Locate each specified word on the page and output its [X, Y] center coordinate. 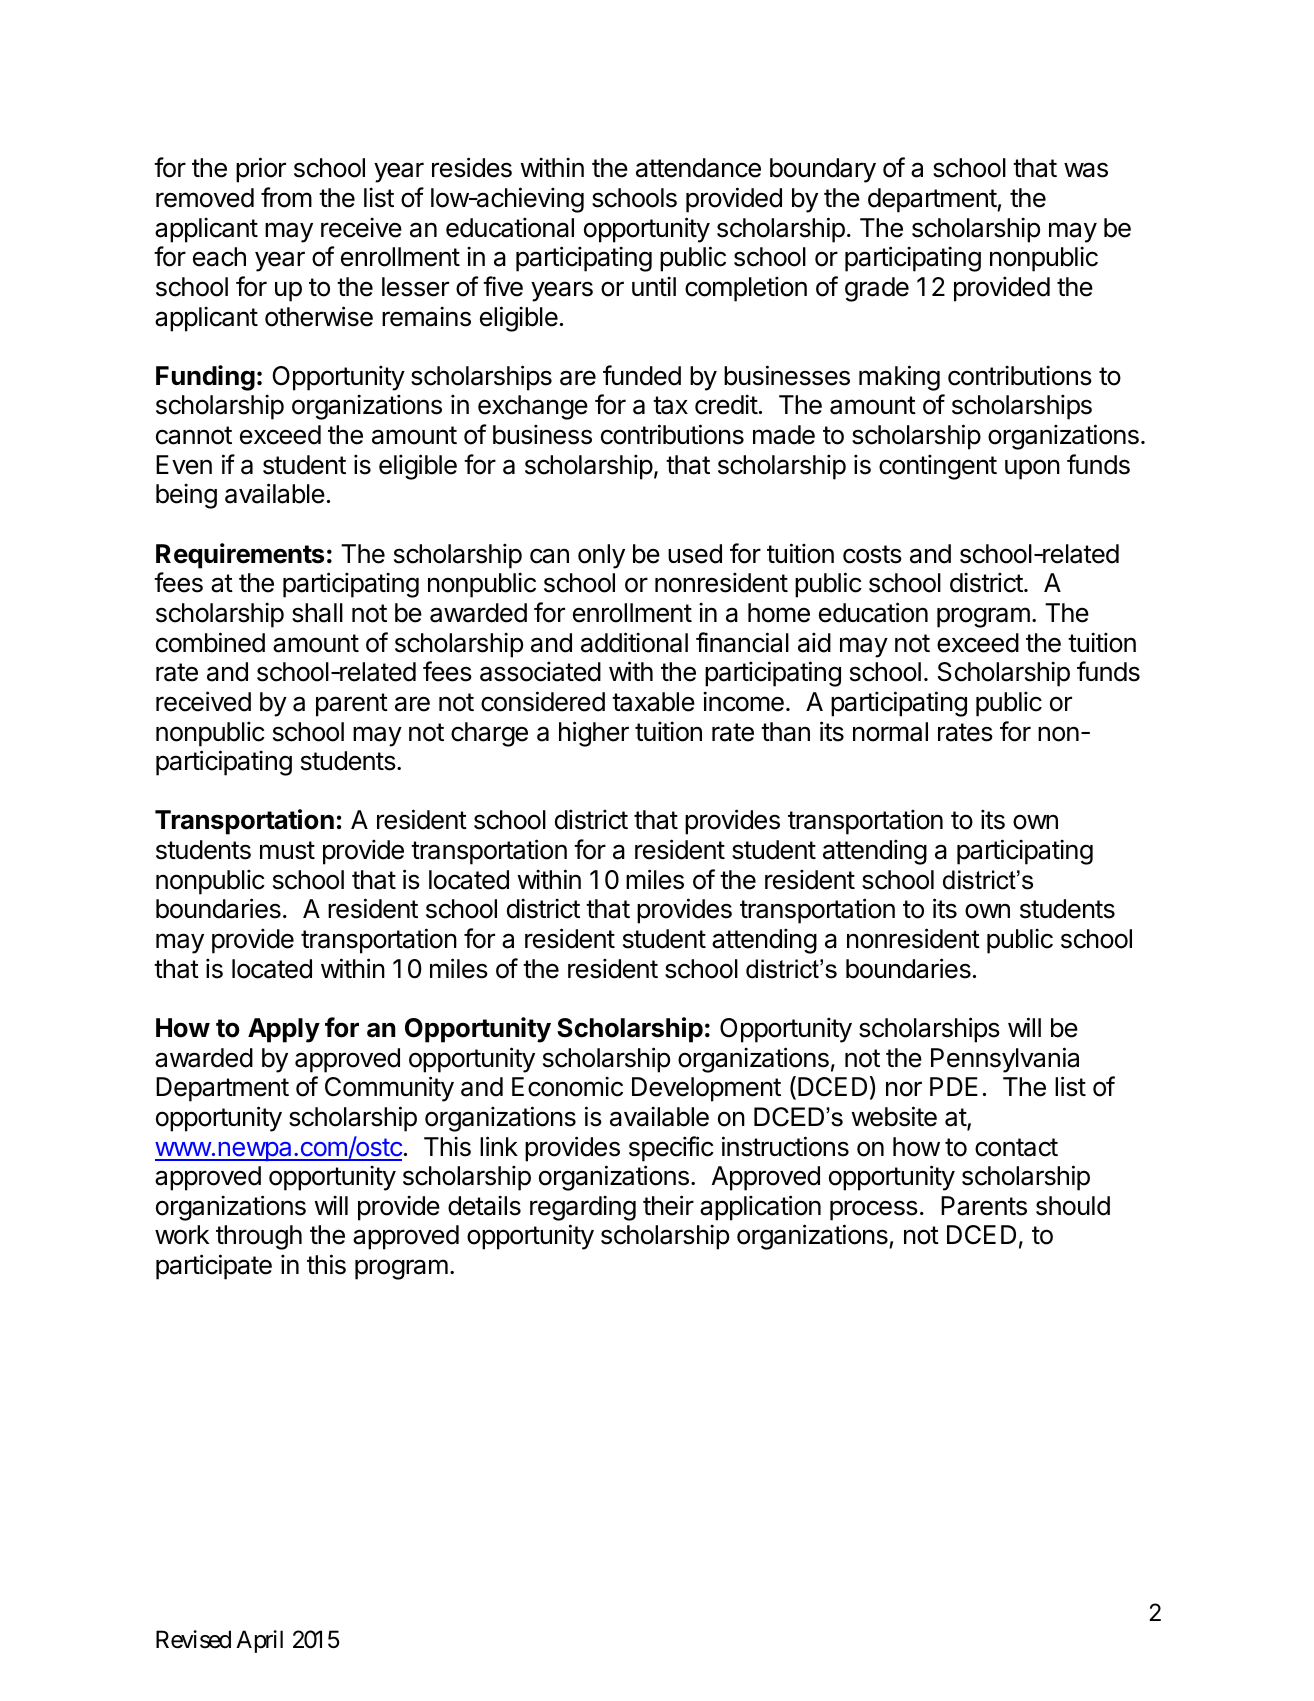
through [259, 1237]
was [1086, 170]
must [287, 850]
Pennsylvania [1005, 1060]
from [286, 197]
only [601, 556]
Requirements [240, 556]
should [1073, 1206]
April [259, 1641]
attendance [698, 168]
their [668, 1205]
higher [594, 734]
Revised [193, 1639]
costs [872, 554]
